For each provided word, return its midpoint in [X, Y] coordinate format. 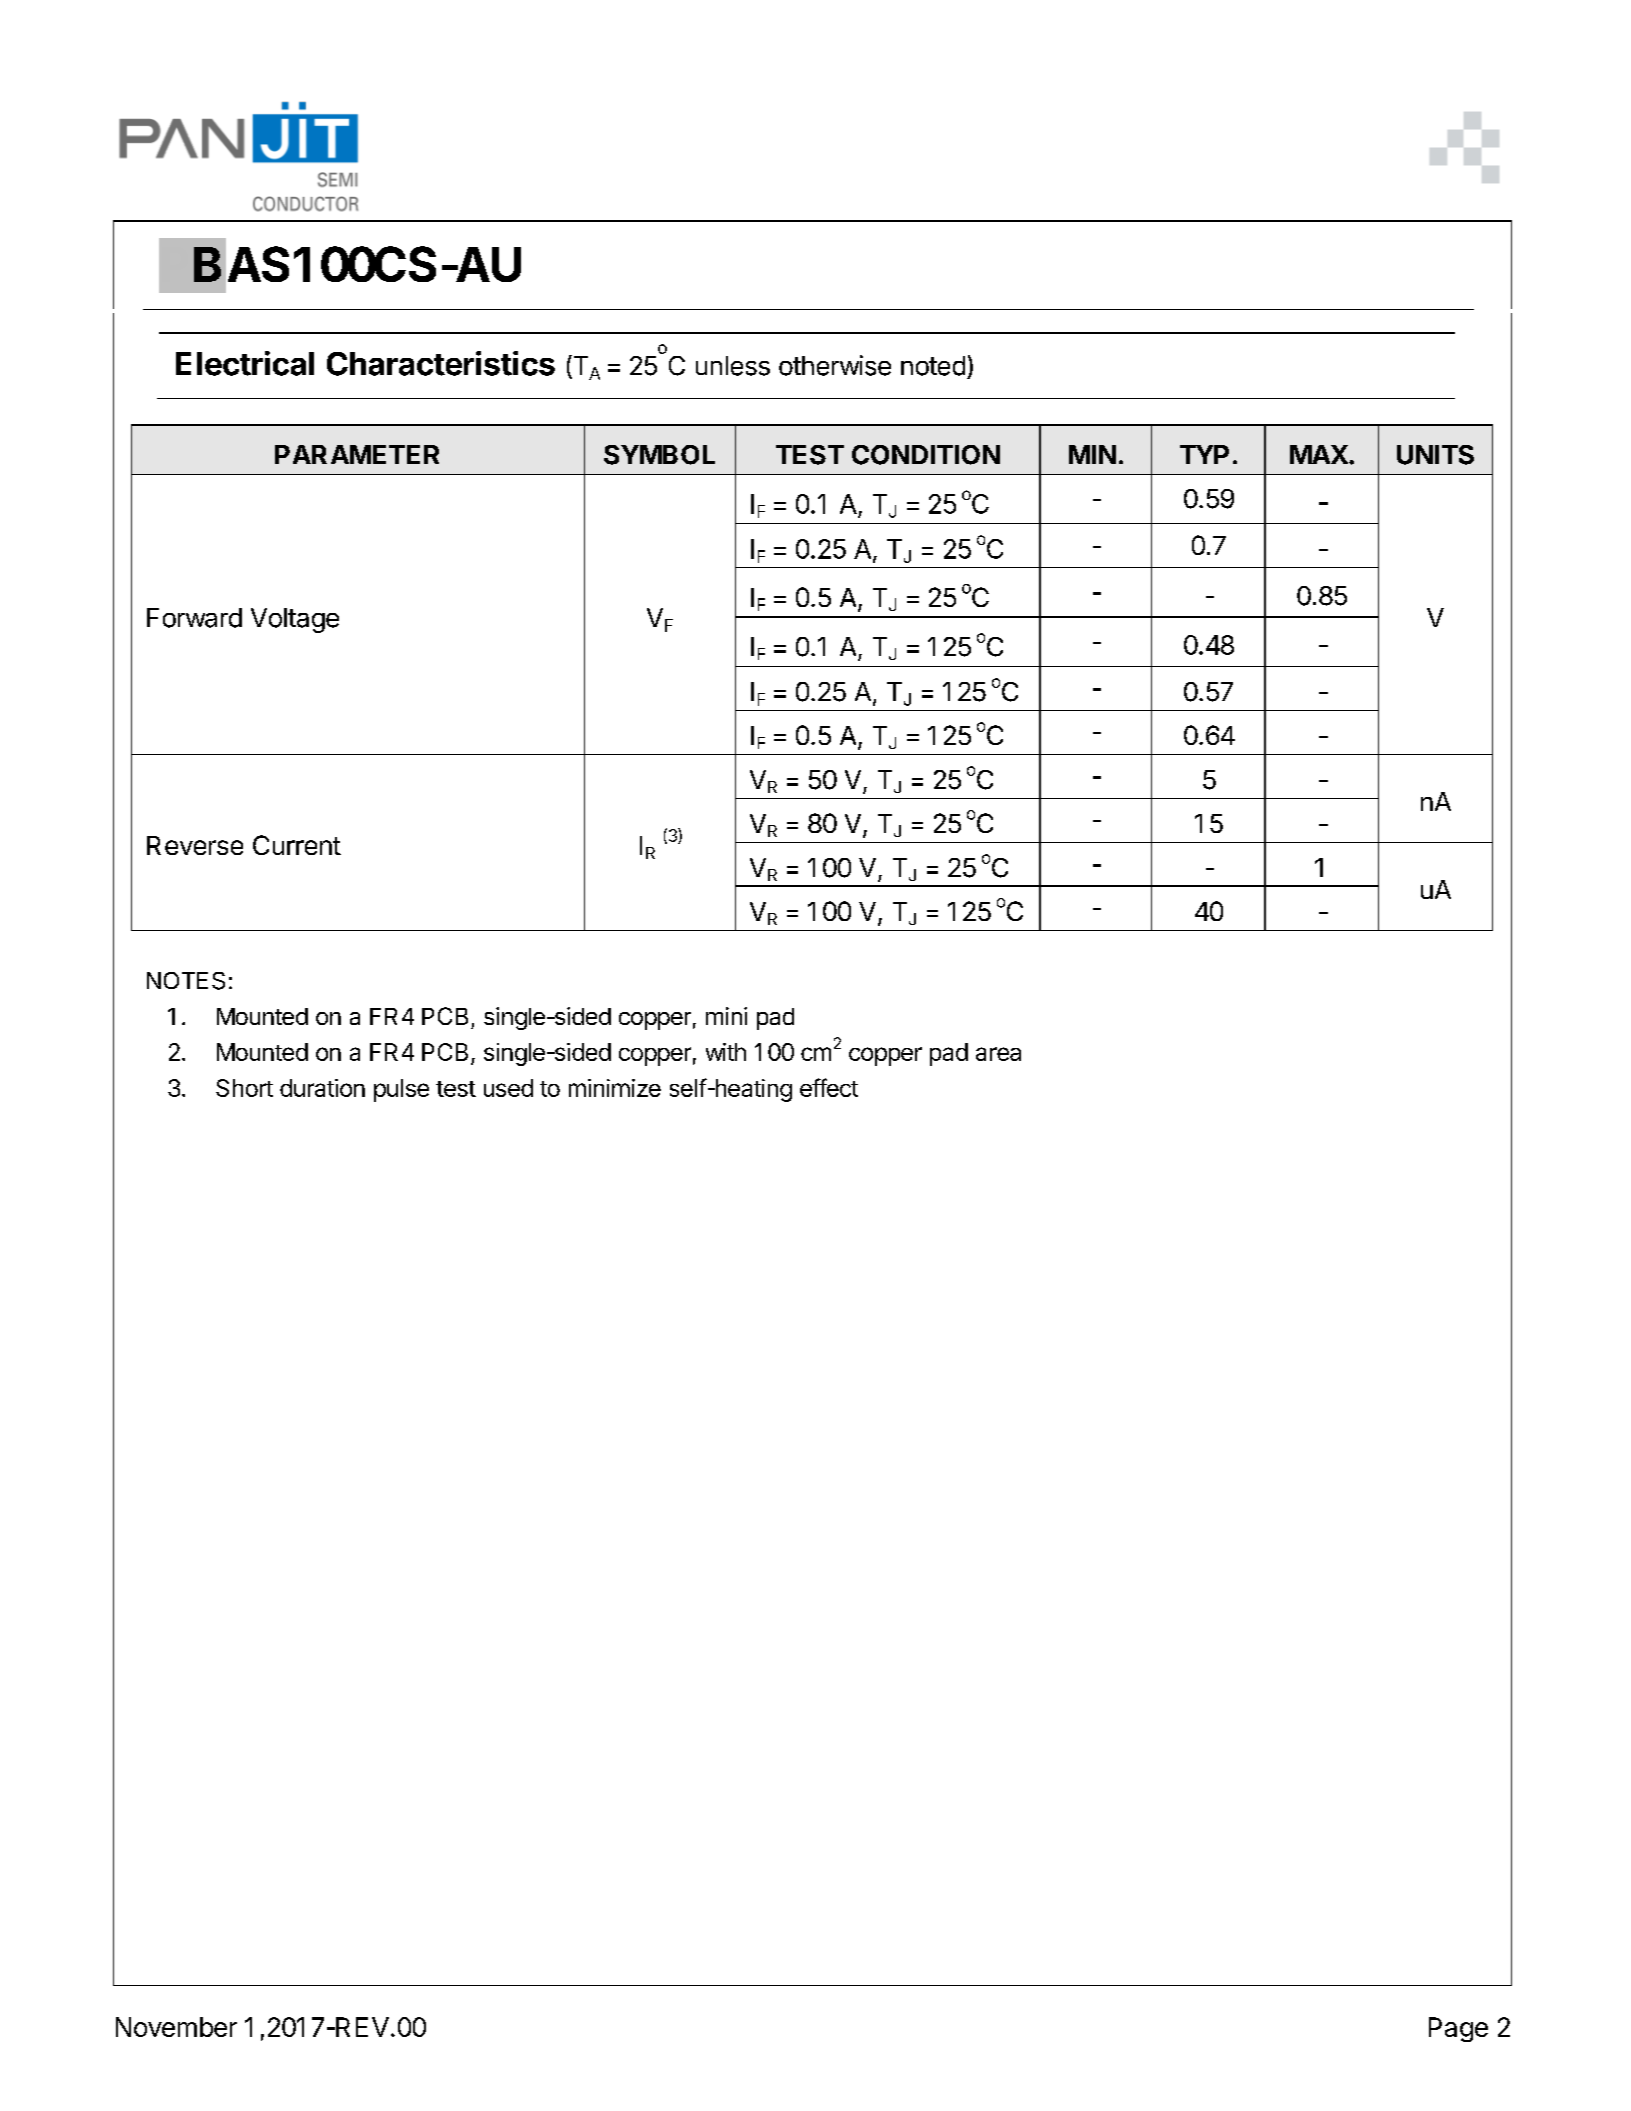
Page [1458, 2029]
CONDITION [926, 455]
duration [322, 1088]
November [176, 2027]
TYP [1204, 454]
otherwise [835, 365]
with [726, 1052]
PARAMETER [357, 454]
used [508, 1088]
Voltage [295, 620]
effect [829, 1087]
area [998, 1054]
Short [244, 1088]
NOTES [186, 981]
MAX [1319, 454]
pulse [401, 1090]
